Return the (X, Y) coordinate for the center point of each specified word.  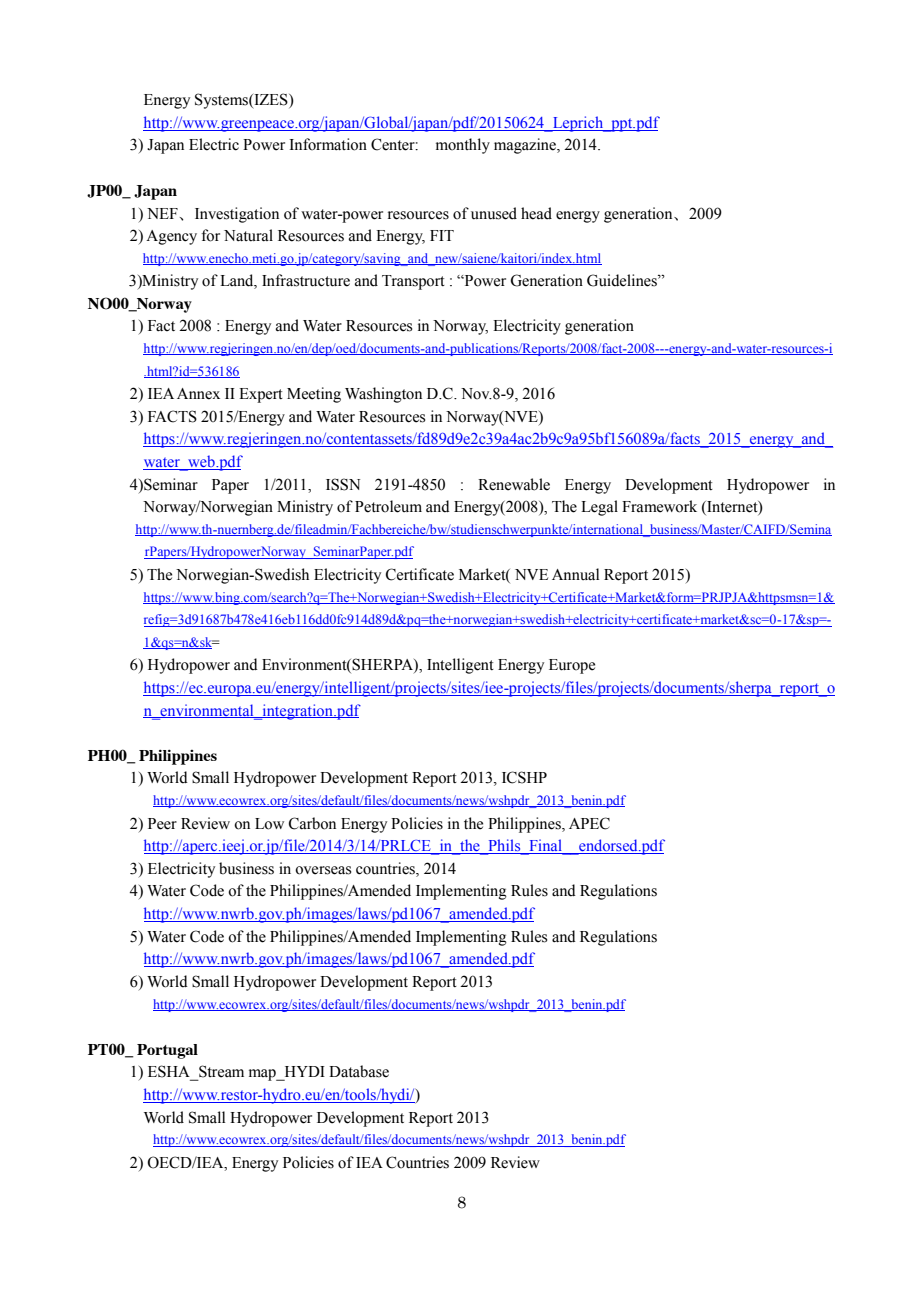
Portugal (167, 1051)
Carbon (312, 823)
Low (269, 824)
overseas (323, 870)
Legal (599, 508)
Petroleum (388, 506)
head (536, 213)
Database (359, 1071)
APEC (589, 823)
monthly (463, 146)
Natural (248, 235)
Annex (198, 394)
